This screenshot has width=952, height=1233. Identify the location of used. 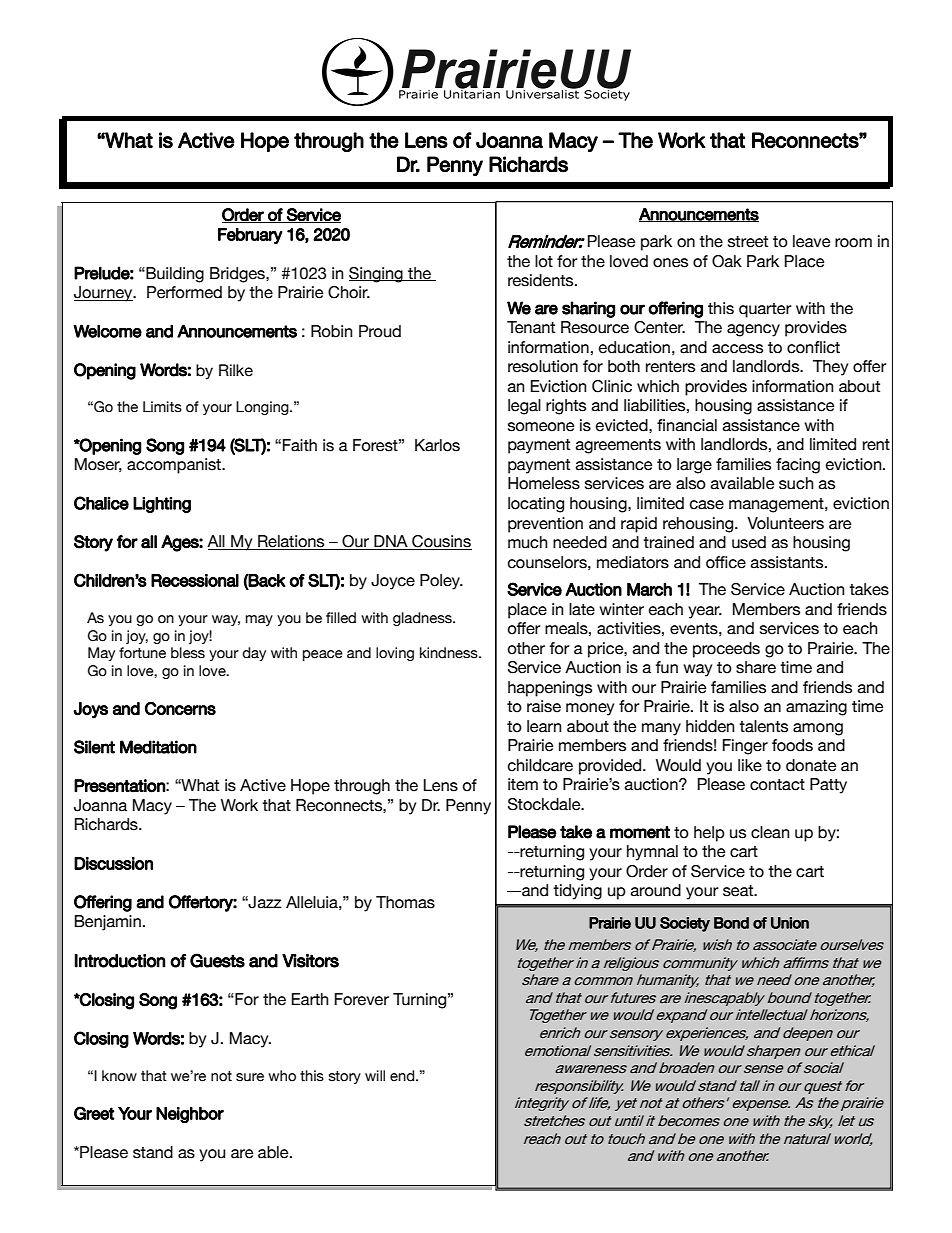
(749, 542).
